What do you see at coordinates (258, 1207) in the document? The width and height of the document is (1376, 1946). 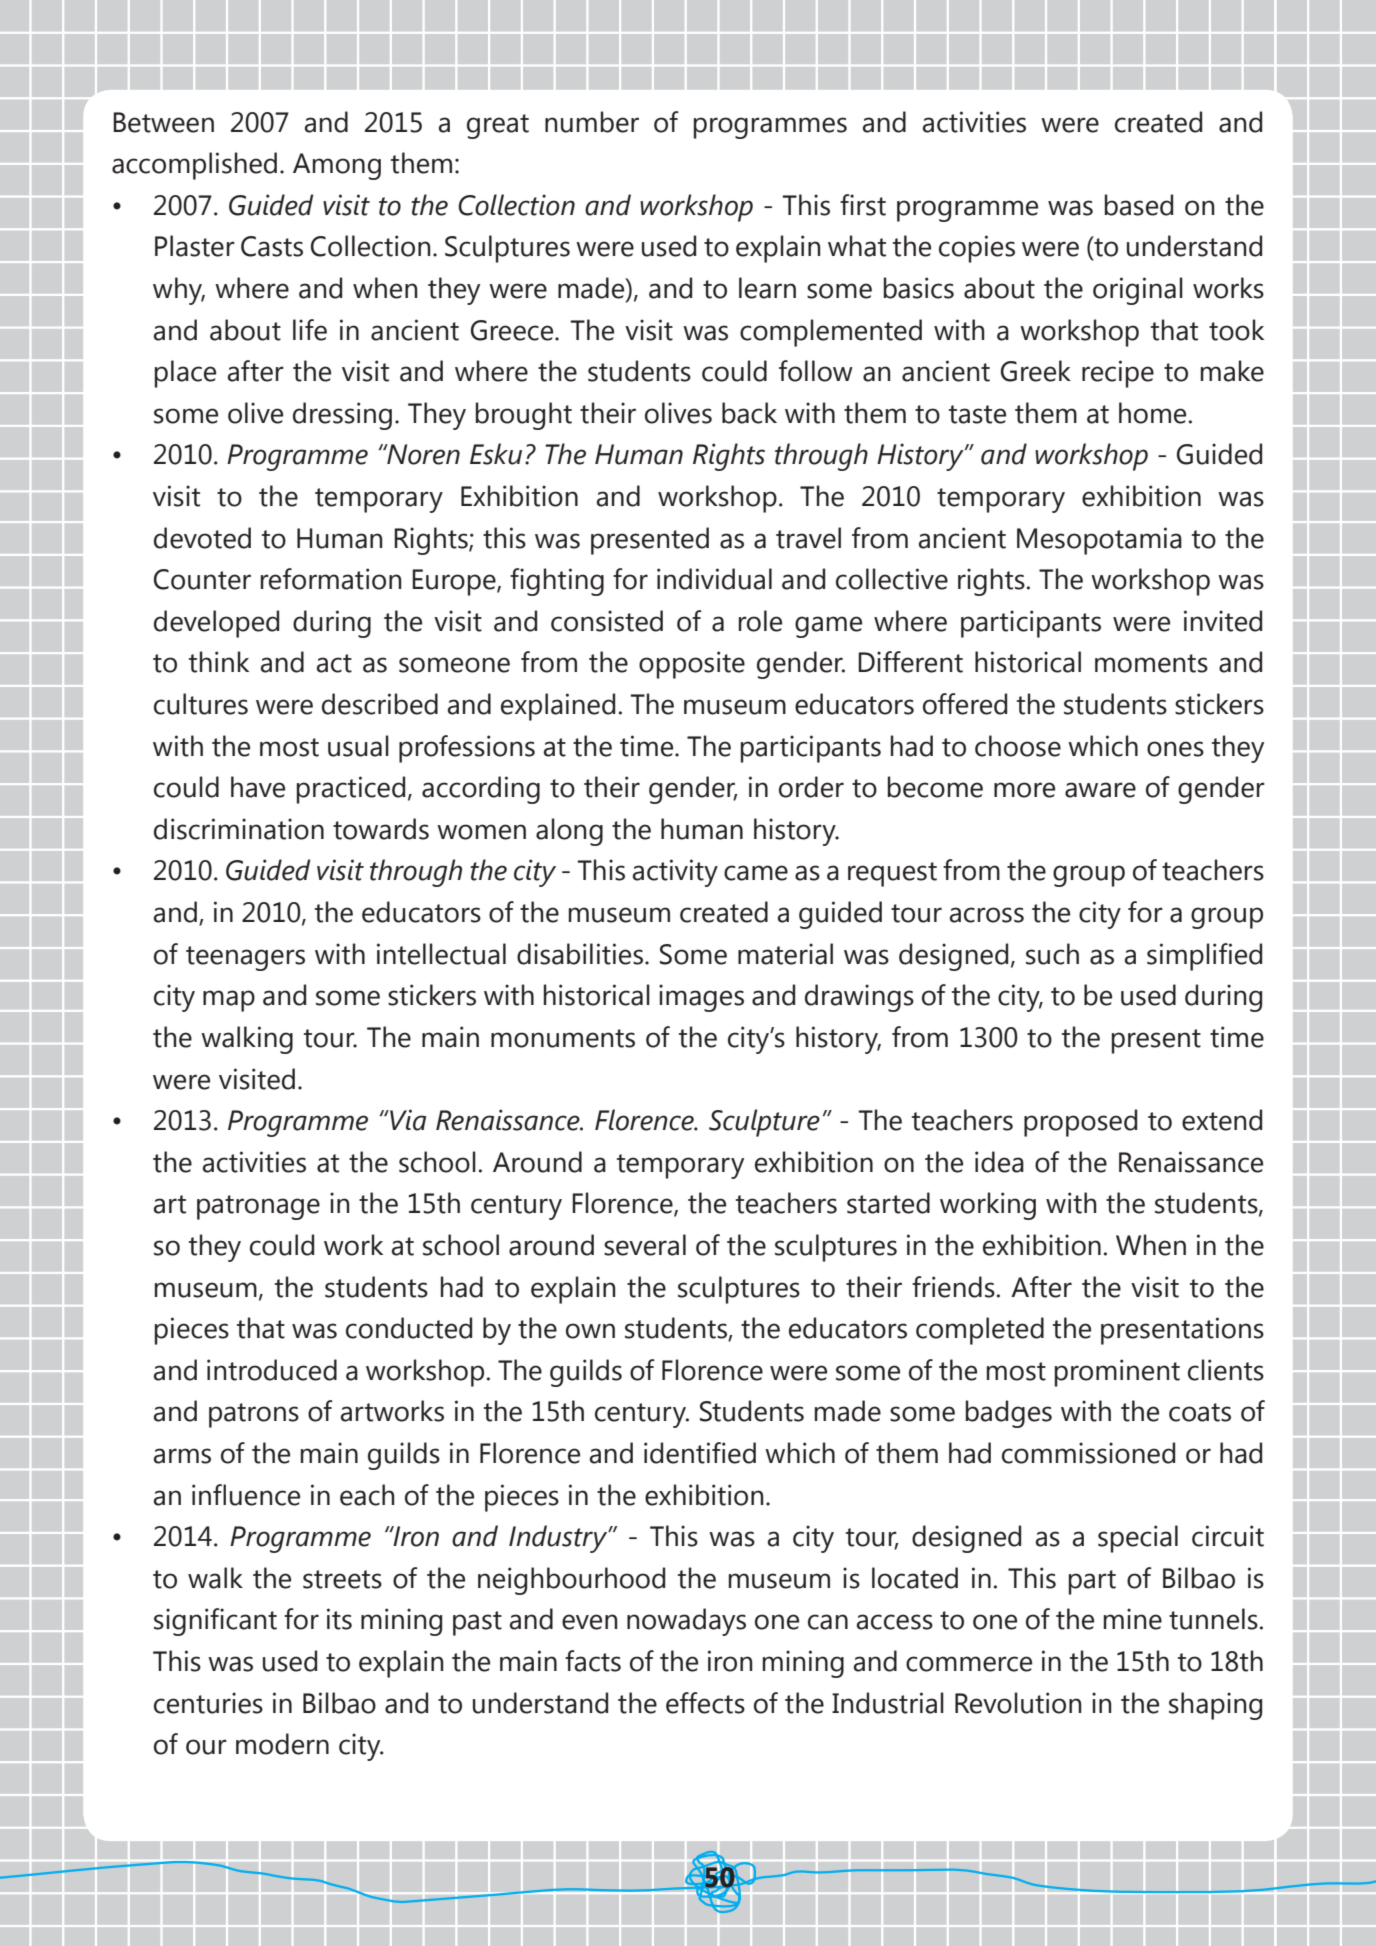 I see `patronage` at bounding box center [258, 1207].
